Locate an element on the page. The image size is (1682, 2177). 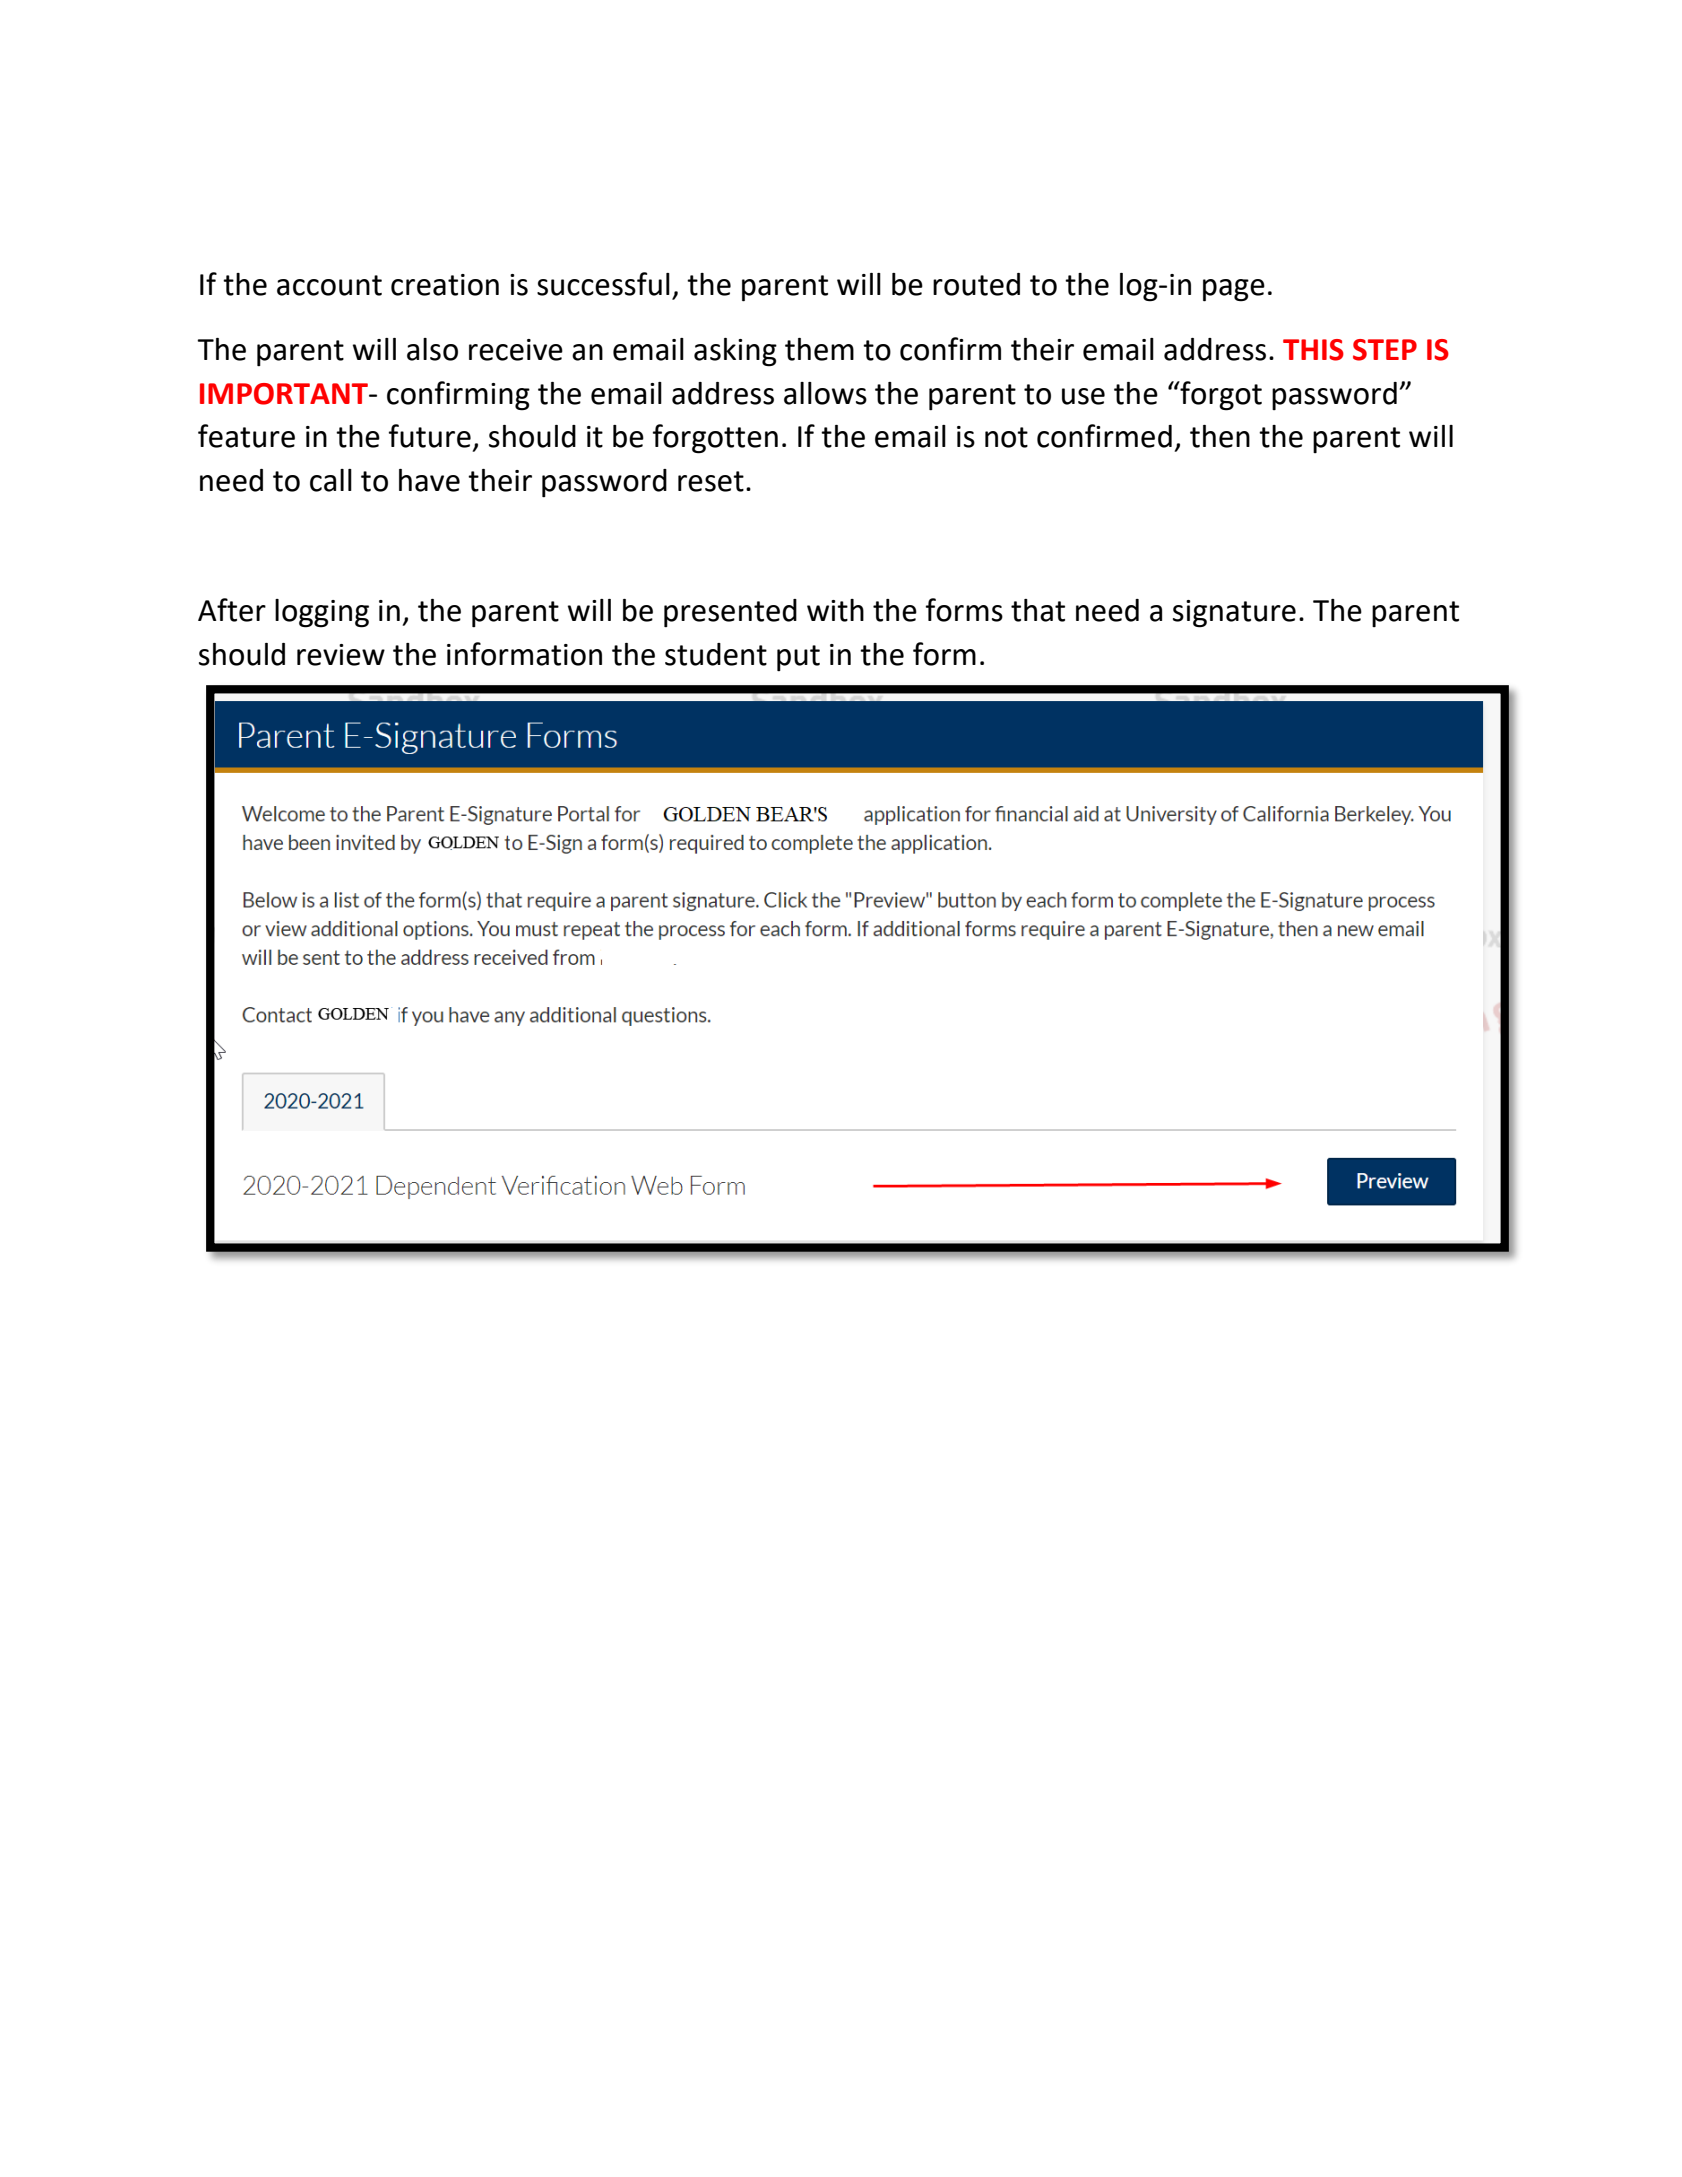
account is located at coordinates (329, 285).
